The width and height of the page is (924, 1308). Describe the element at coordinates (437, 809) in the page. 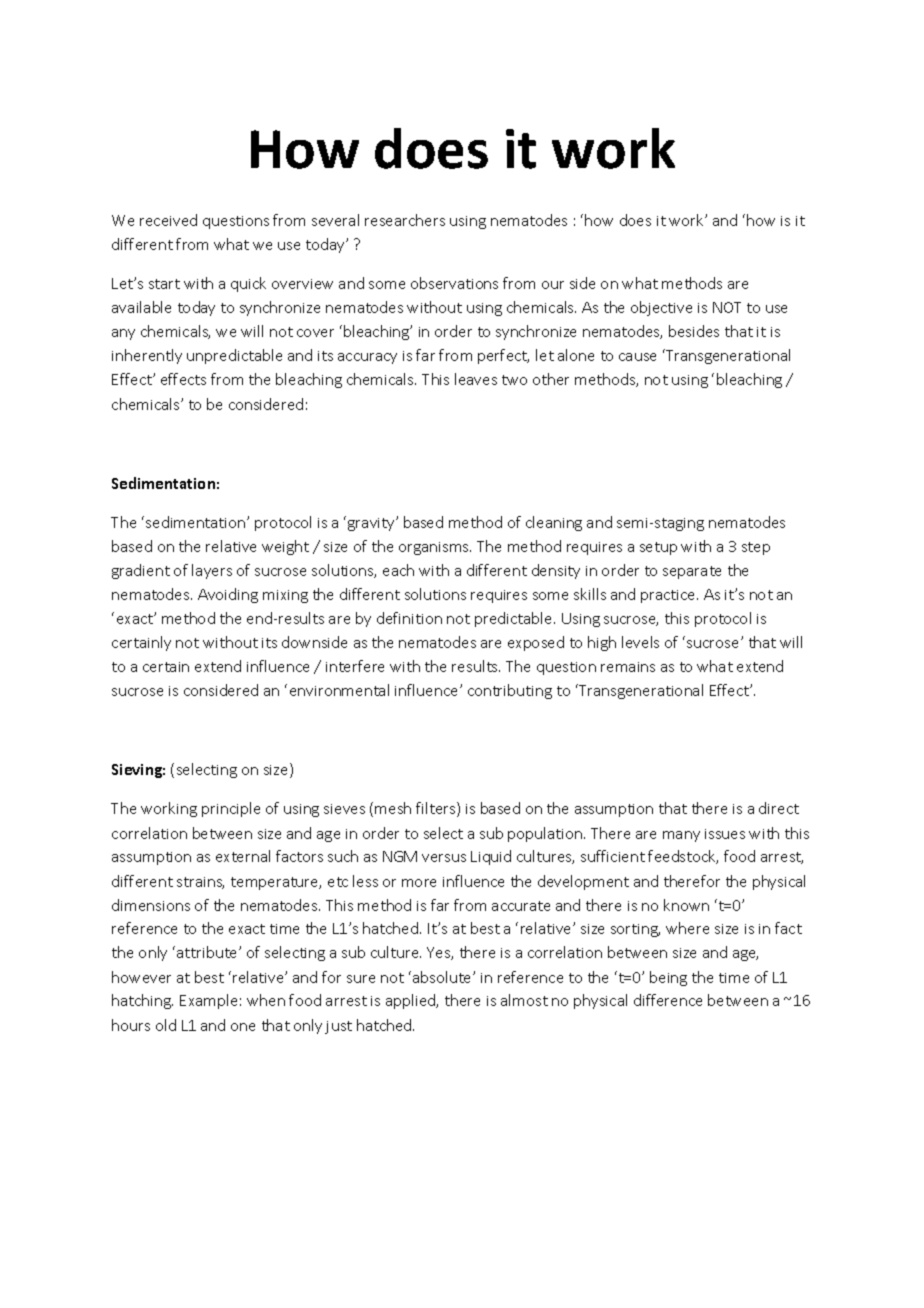

I see `filters` at that location.
